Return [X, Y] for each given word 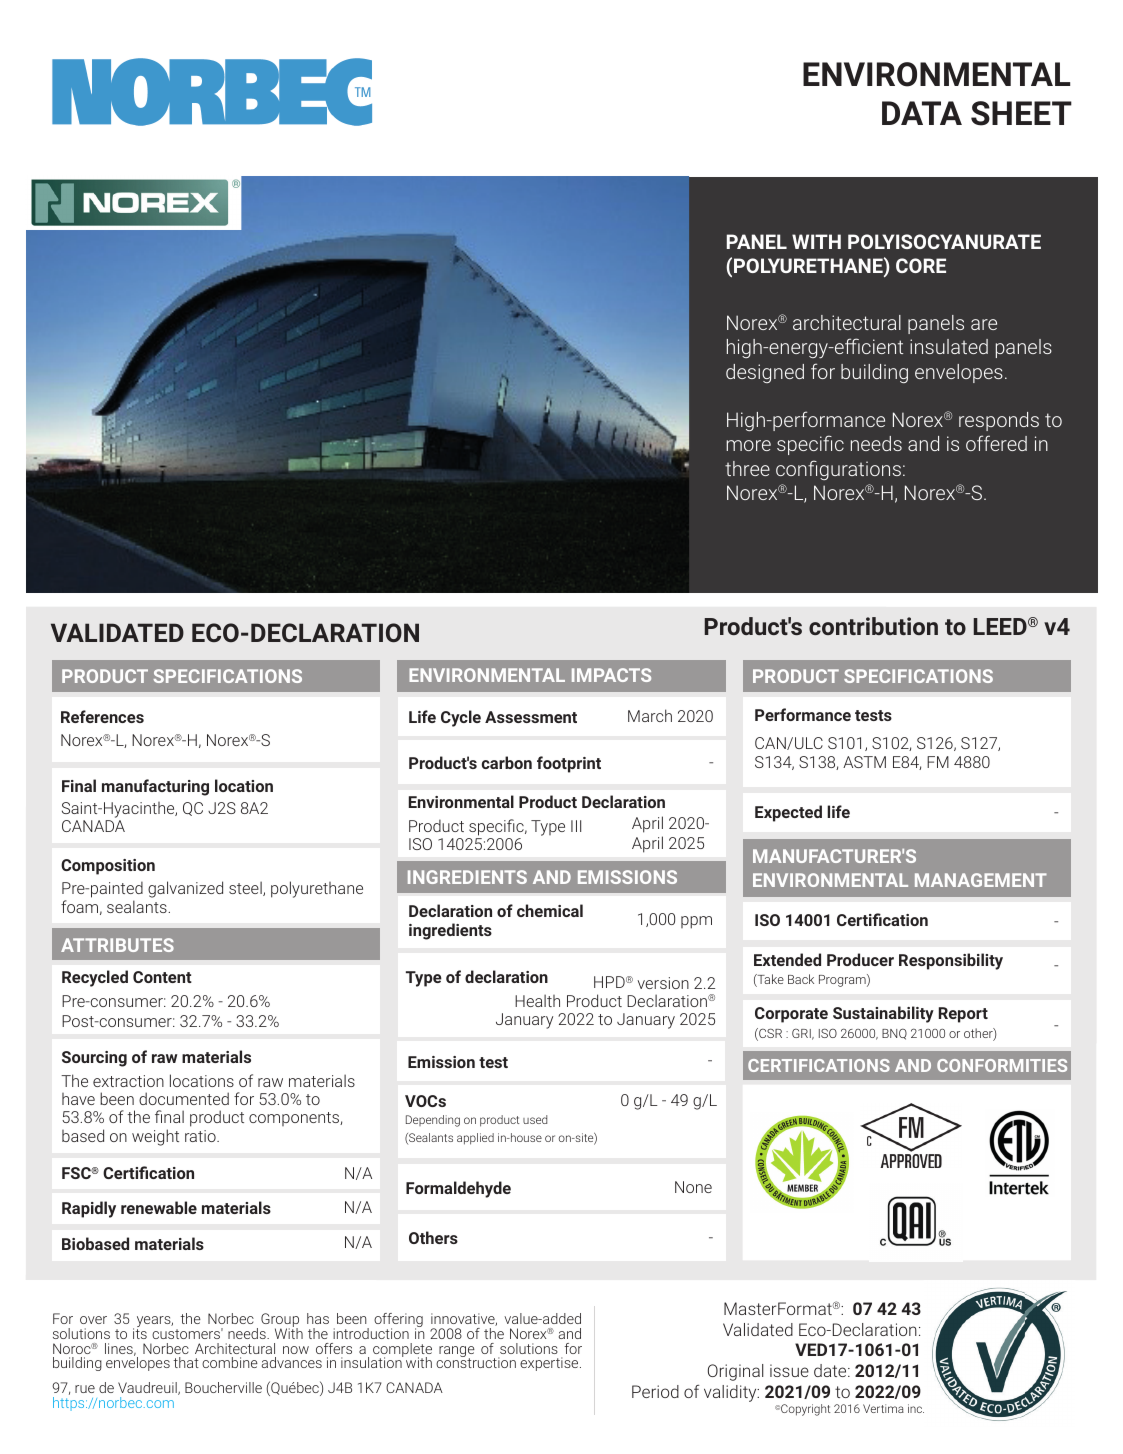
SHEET [1021, 113]
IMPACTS [611, 675]
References [102, 716]
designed [765, 373]
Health [537, 1000]
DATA [922, 113]
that [186, 1362]
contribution [873, 626]
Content [162, 977]
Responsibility [951, 961]
